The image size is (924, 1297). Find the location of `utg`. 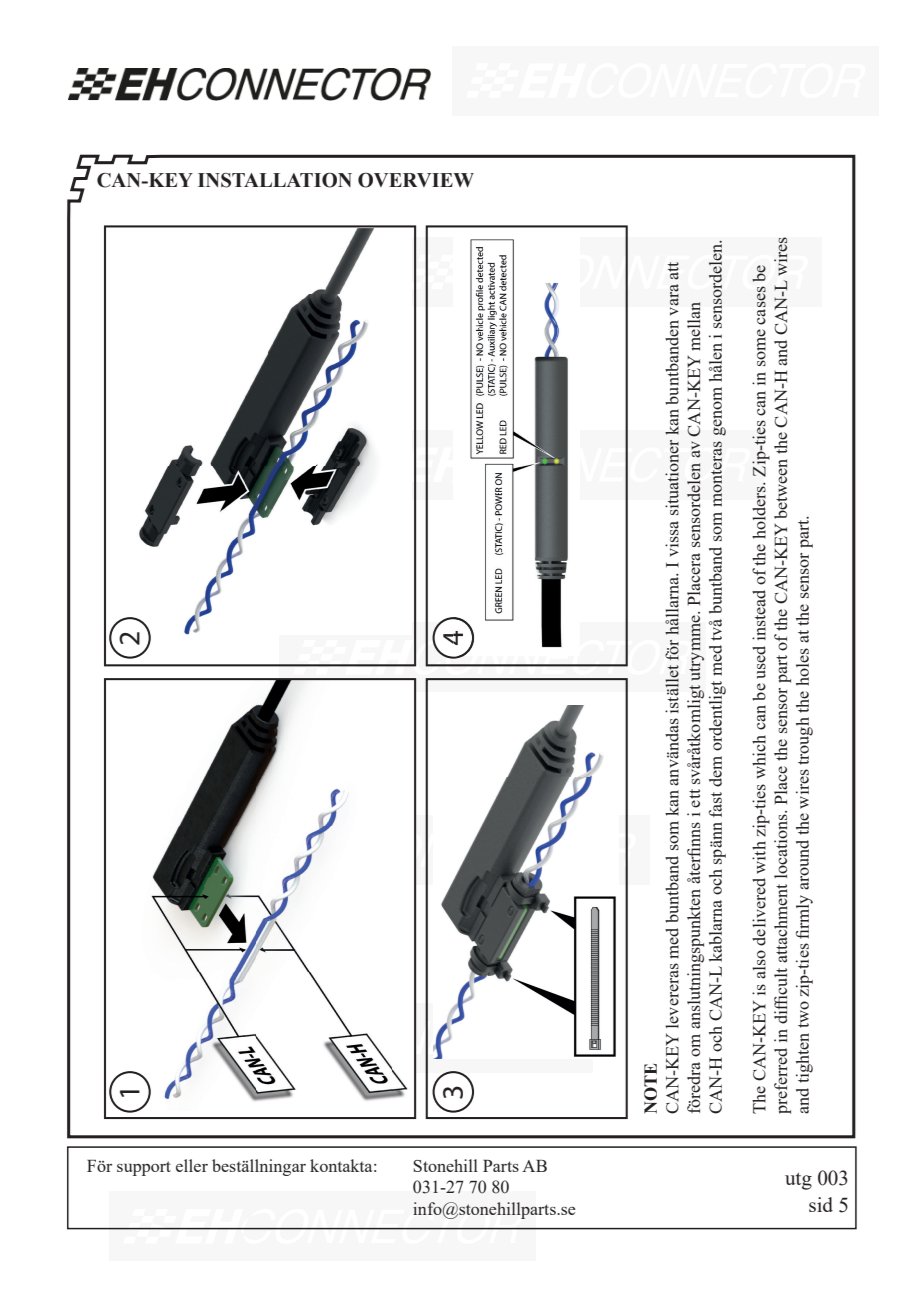

utg is located at coordinates (798, 1181).
